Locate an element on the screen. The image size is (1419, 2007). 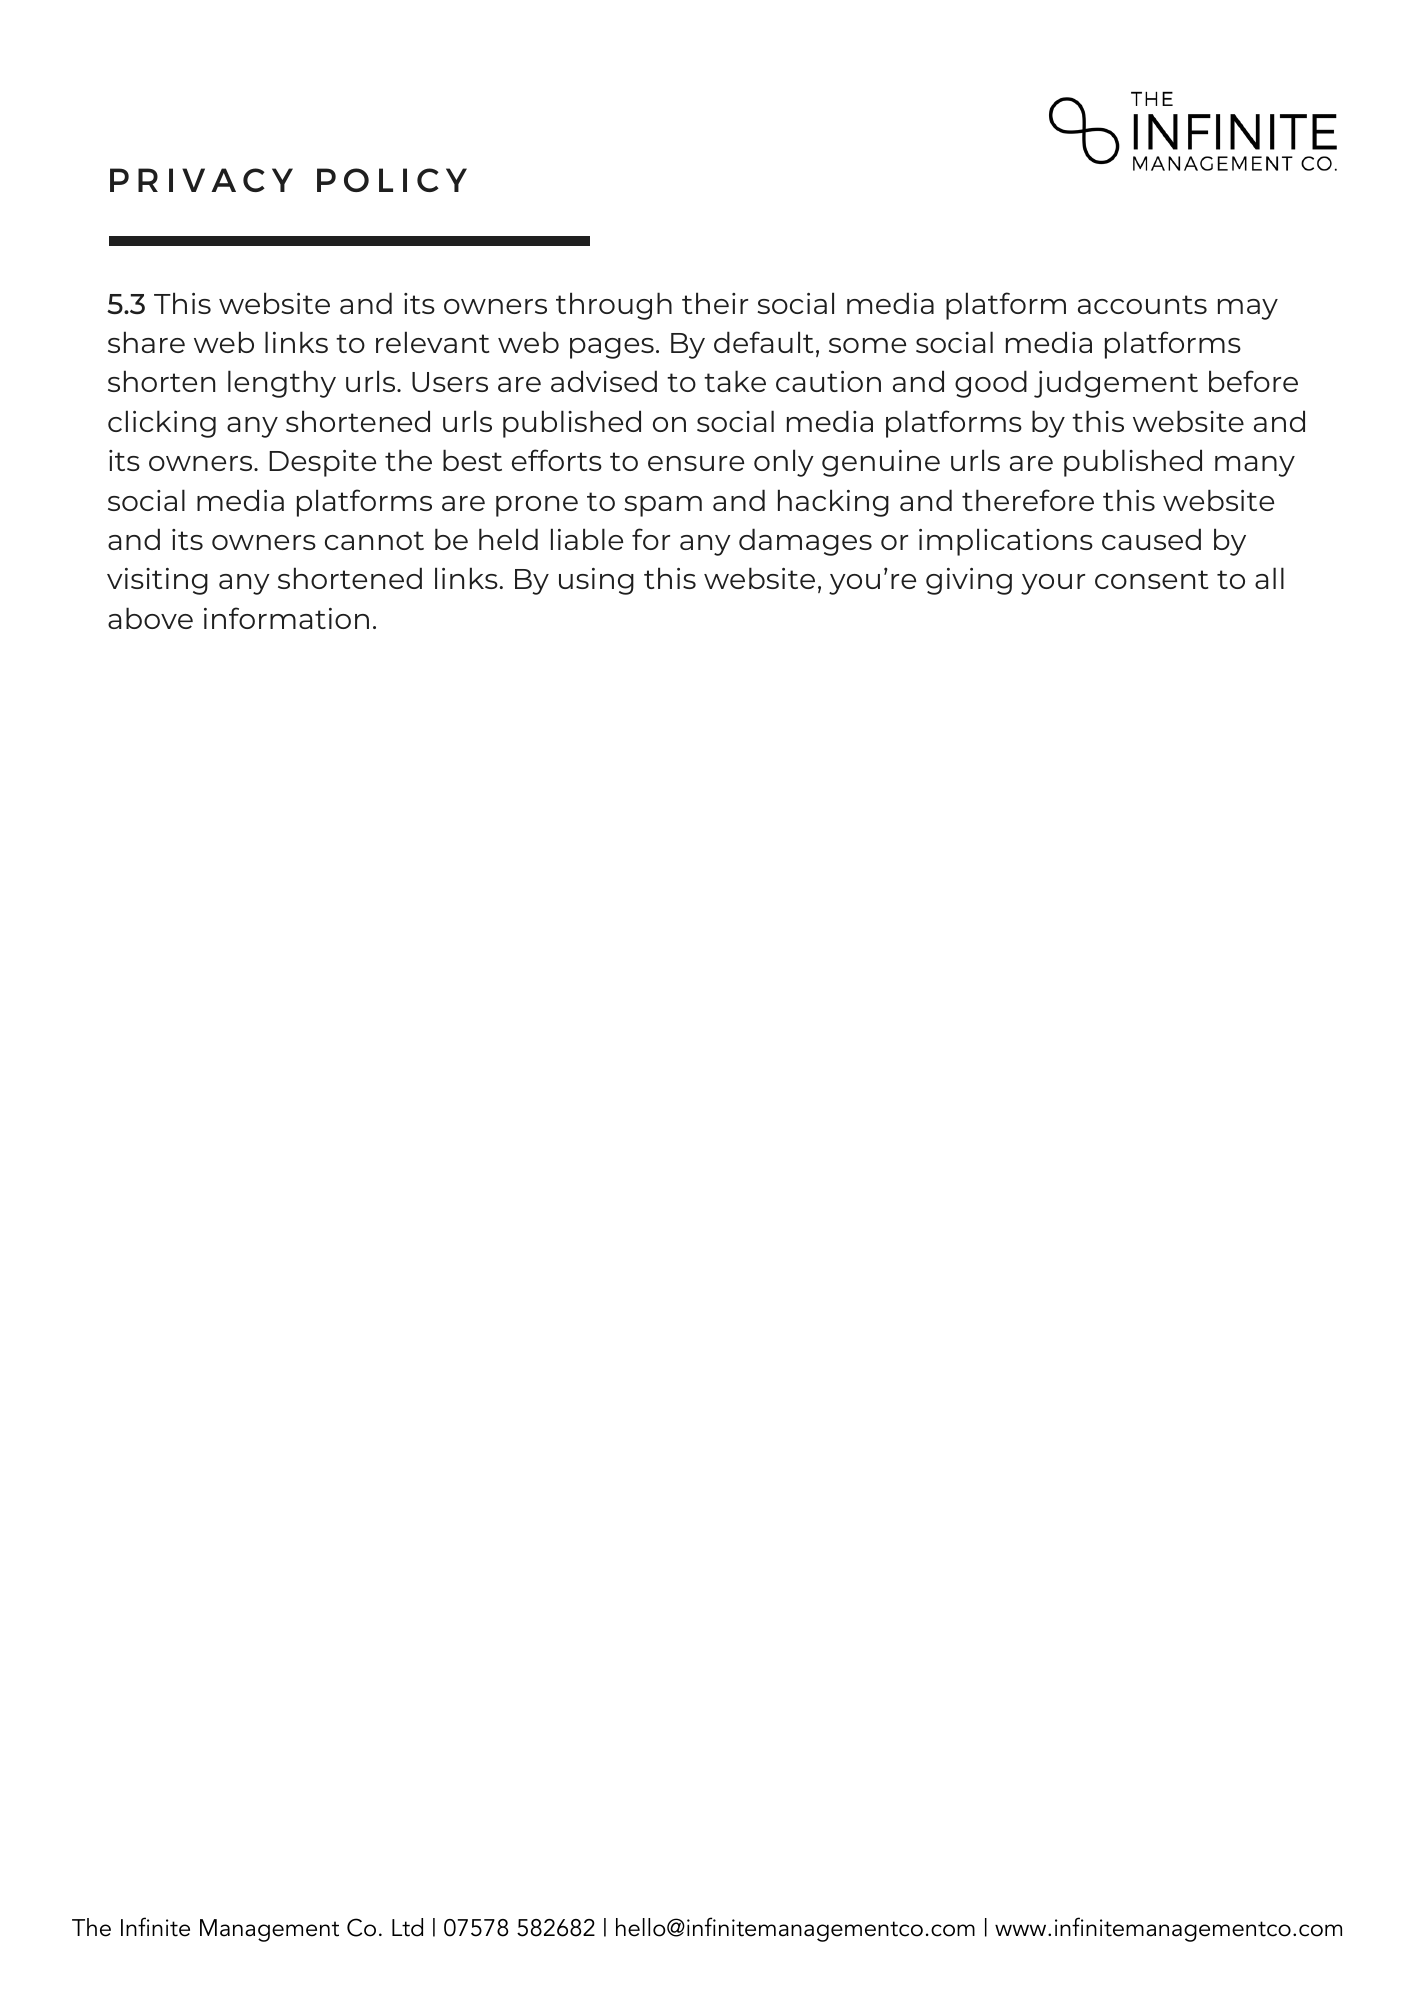
your is located at coordinates (1053, 584).
